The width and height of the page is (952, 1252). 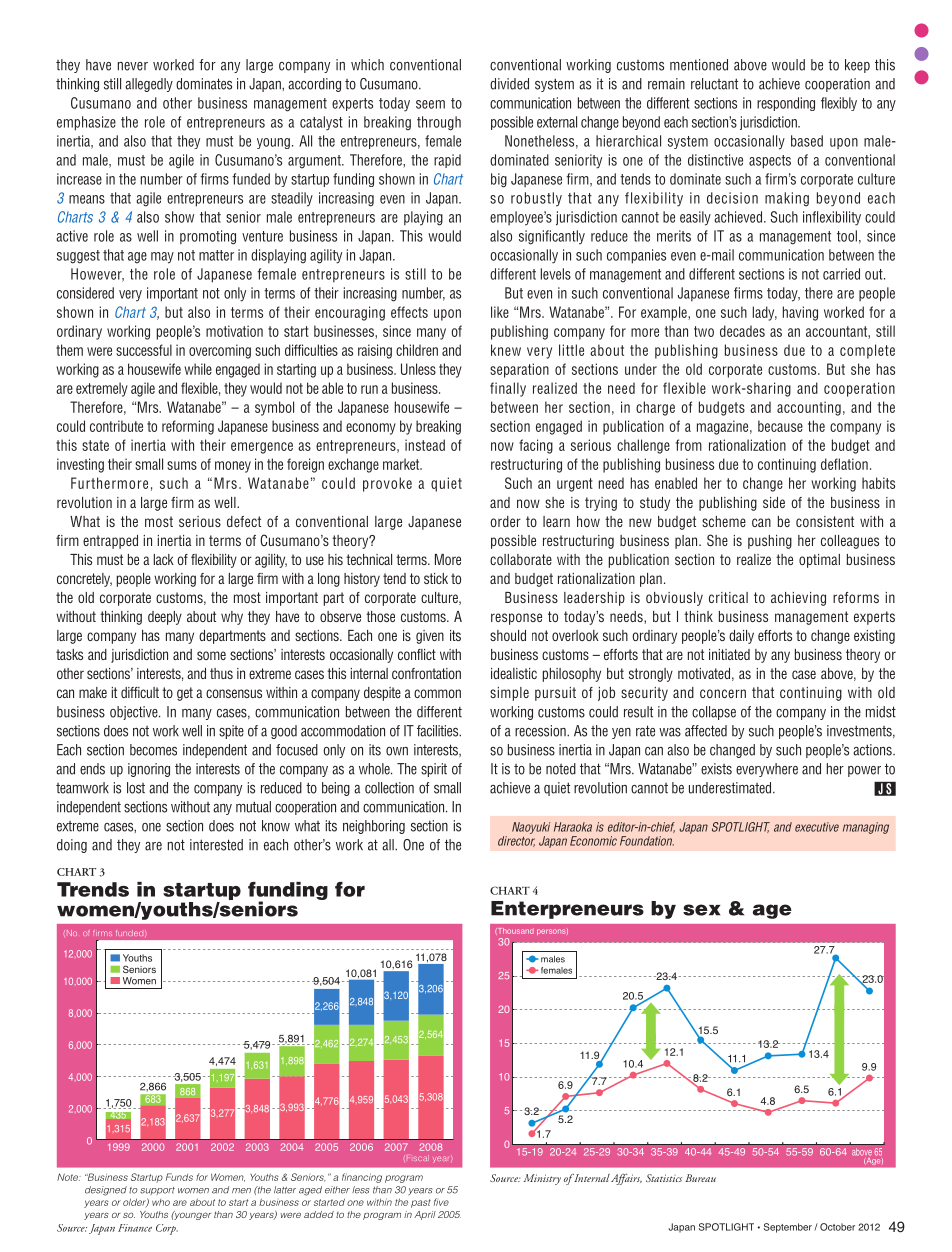 I want to click on interested, so click(x=216, y=845).
